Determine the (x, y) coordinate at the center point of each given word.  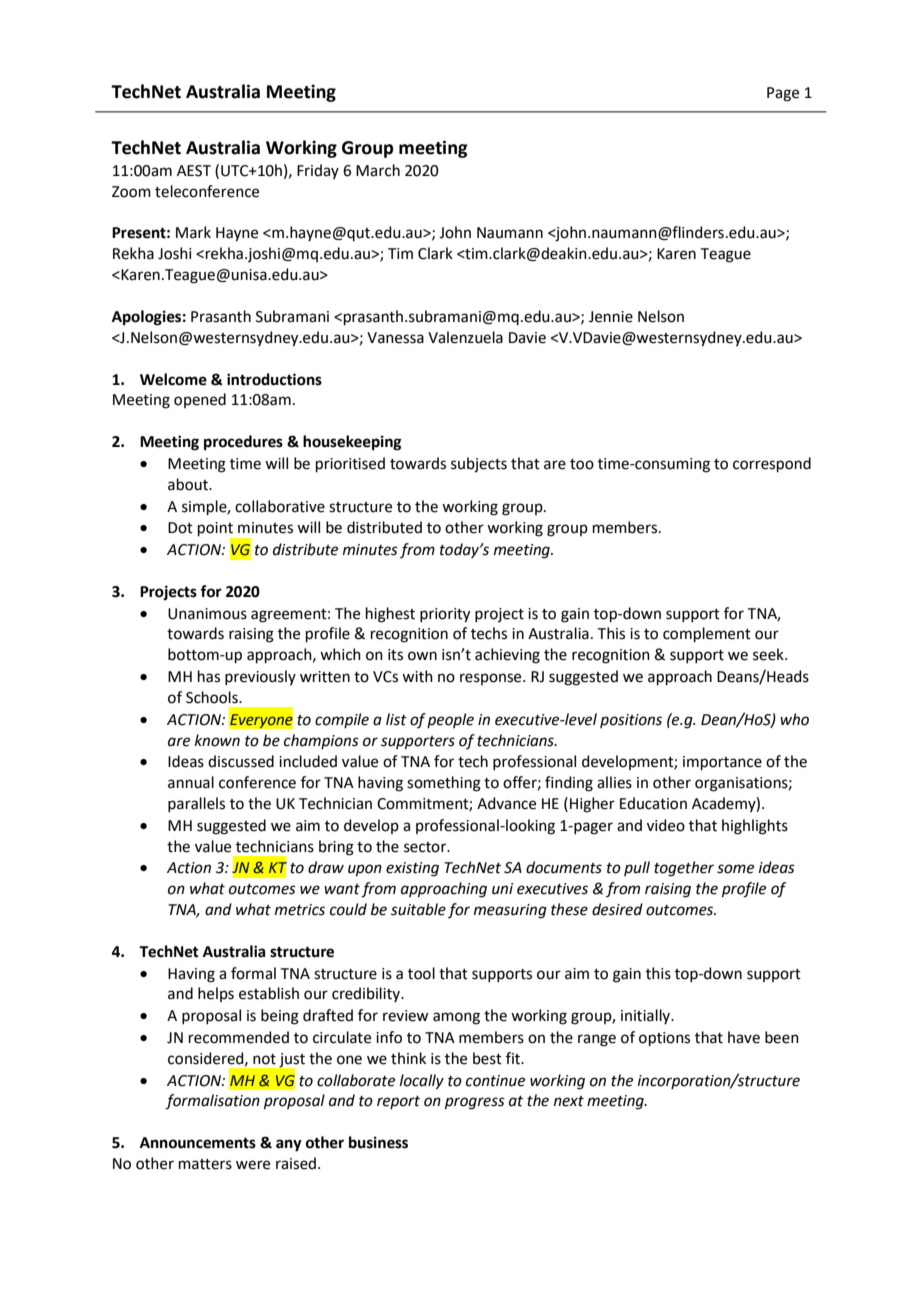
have (744, 1037)
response (492, 679)
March (378, 170)
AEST (194, 171)
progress (475, 1103)
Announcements (198, 1143)
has (209, 676)
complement (707, 634)
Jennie (611, 317)
